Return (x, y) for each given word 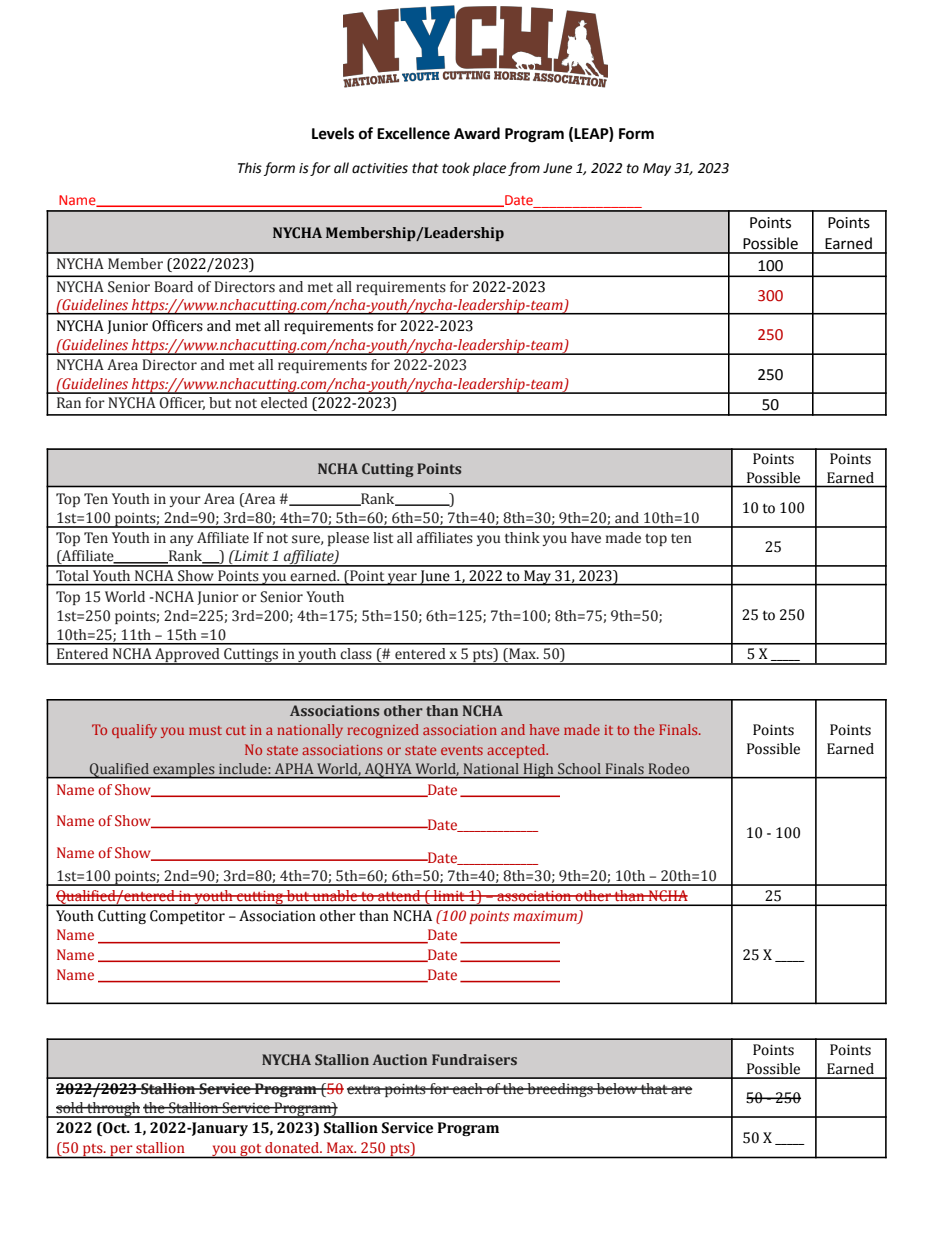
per (121, 1151)
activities (380, 168)
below (617, 1089)
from (524, 169)
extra (365, 1090)
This (250, 168)
